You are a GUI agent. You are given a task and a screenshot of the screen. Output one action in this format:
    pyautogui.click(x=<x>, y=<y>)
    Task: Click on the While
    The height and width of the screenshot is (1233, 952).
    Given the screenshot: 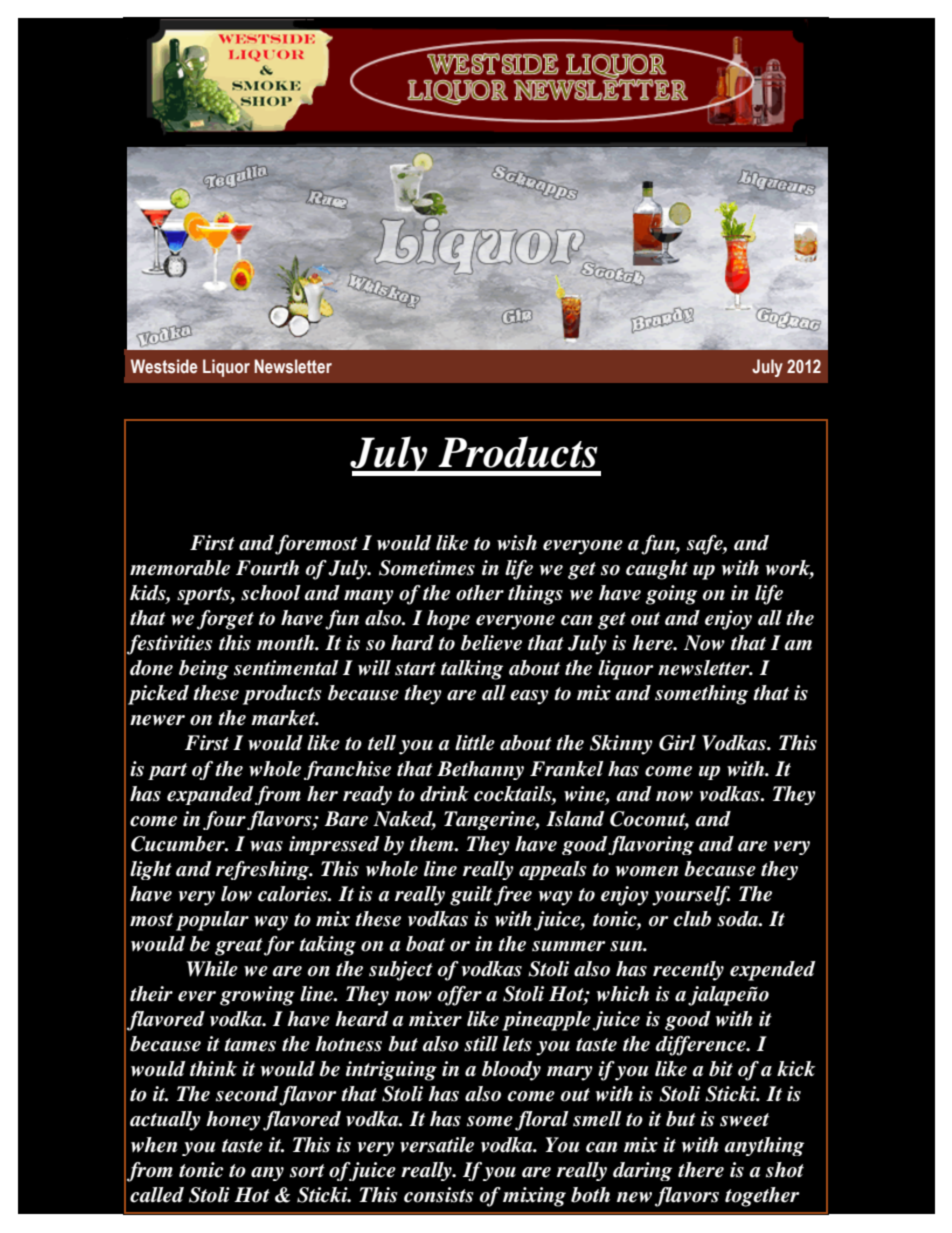 What is the action you would take?
    pyautogui.click(x=212, y=969)
